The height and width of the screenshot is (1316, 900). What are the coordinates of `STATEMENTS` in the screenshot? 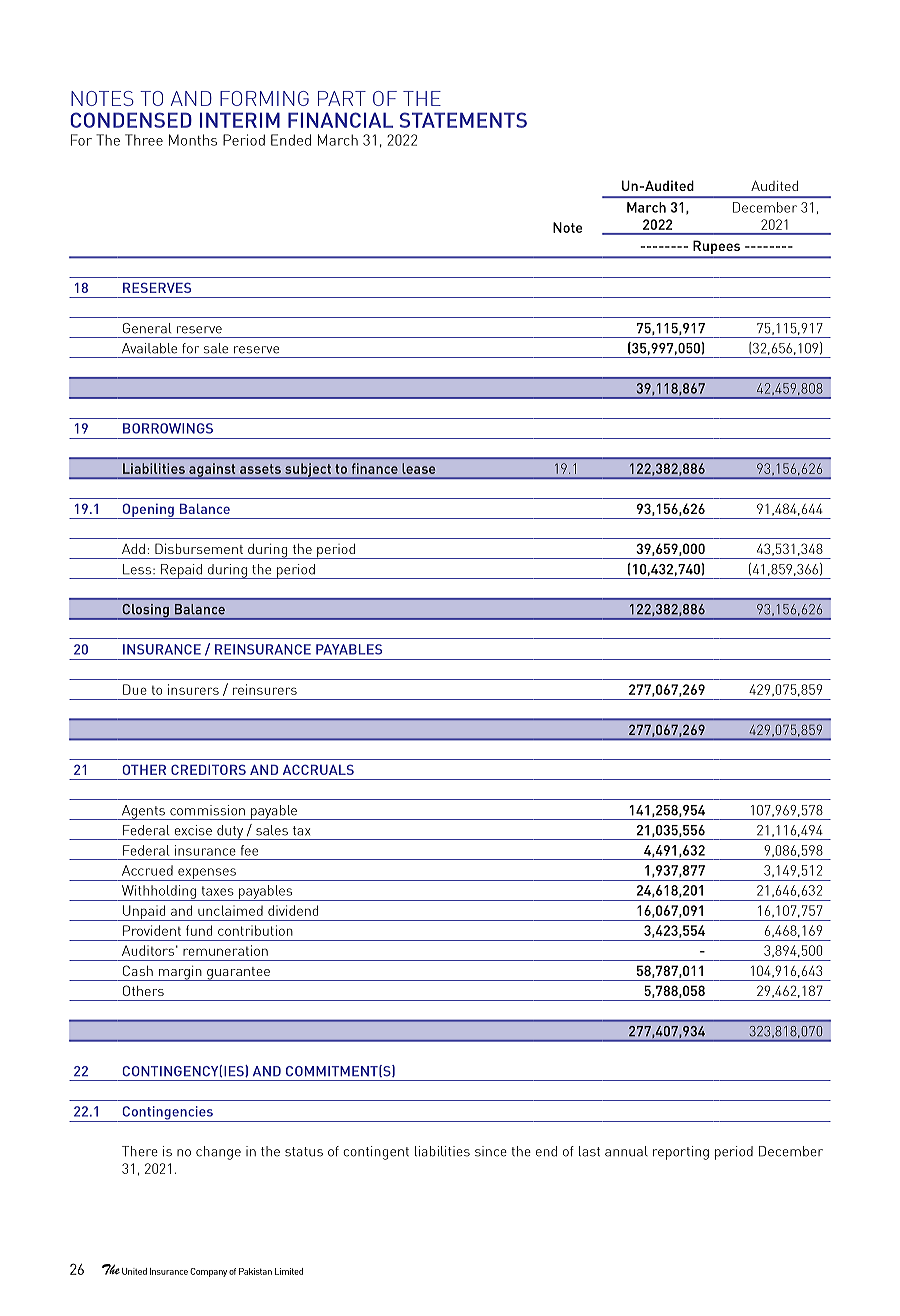 It's located at (463, 120).
